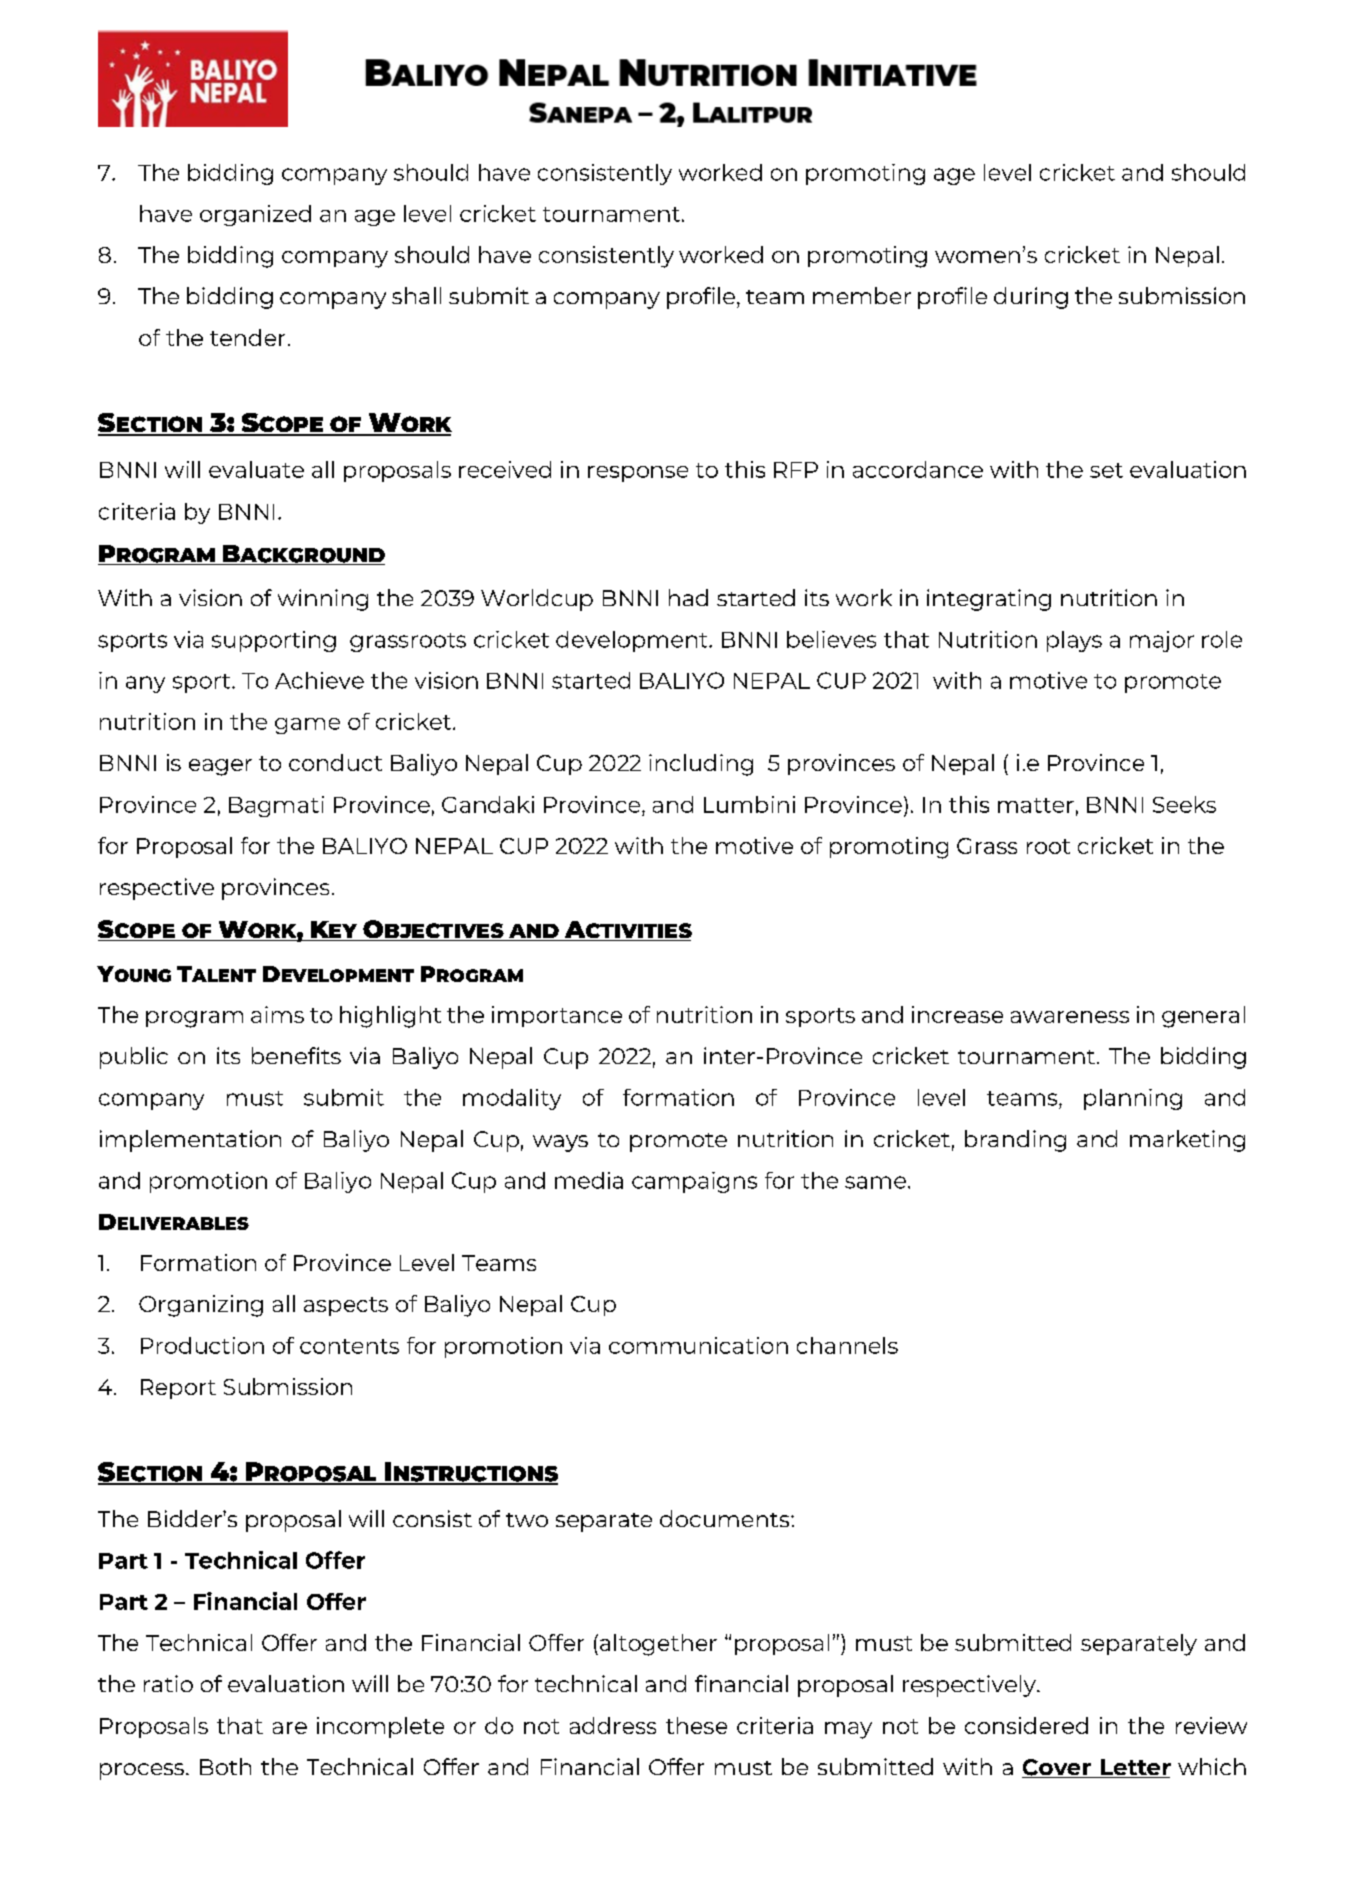 The height and width of the image is (1902, 1345). What do you see at coordinates (862, 295) in the image?
I see `member` at bounding box center [862, 295].
